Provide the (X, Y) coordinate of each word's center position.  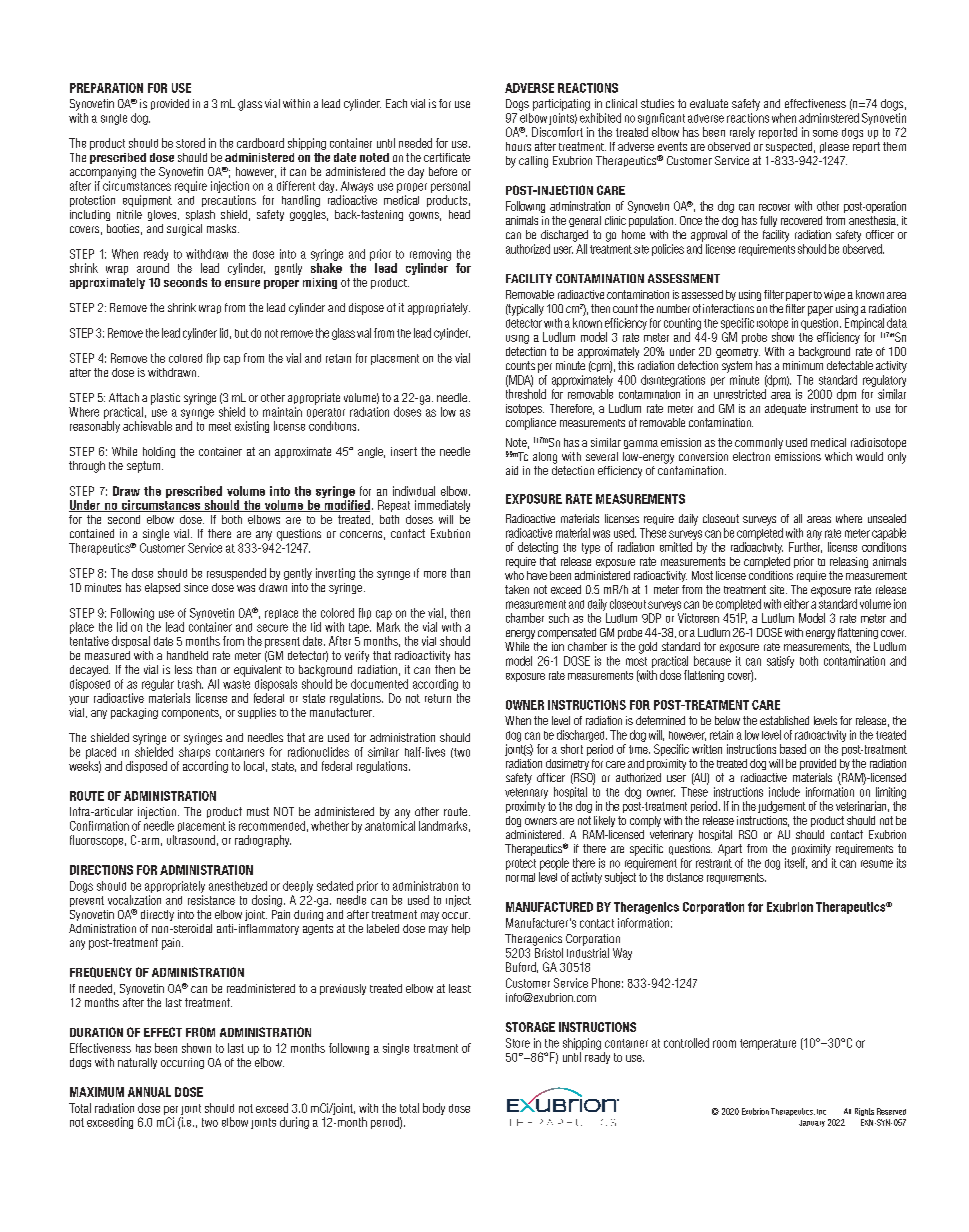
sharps (194, 753)
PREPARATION (106, 88)
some (825, 133)
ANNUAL (149, 1092)
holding (159, 452)
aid (512, 470)
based (793, 749)
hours (518, 146)
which (838, 456)
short (572, 749)
